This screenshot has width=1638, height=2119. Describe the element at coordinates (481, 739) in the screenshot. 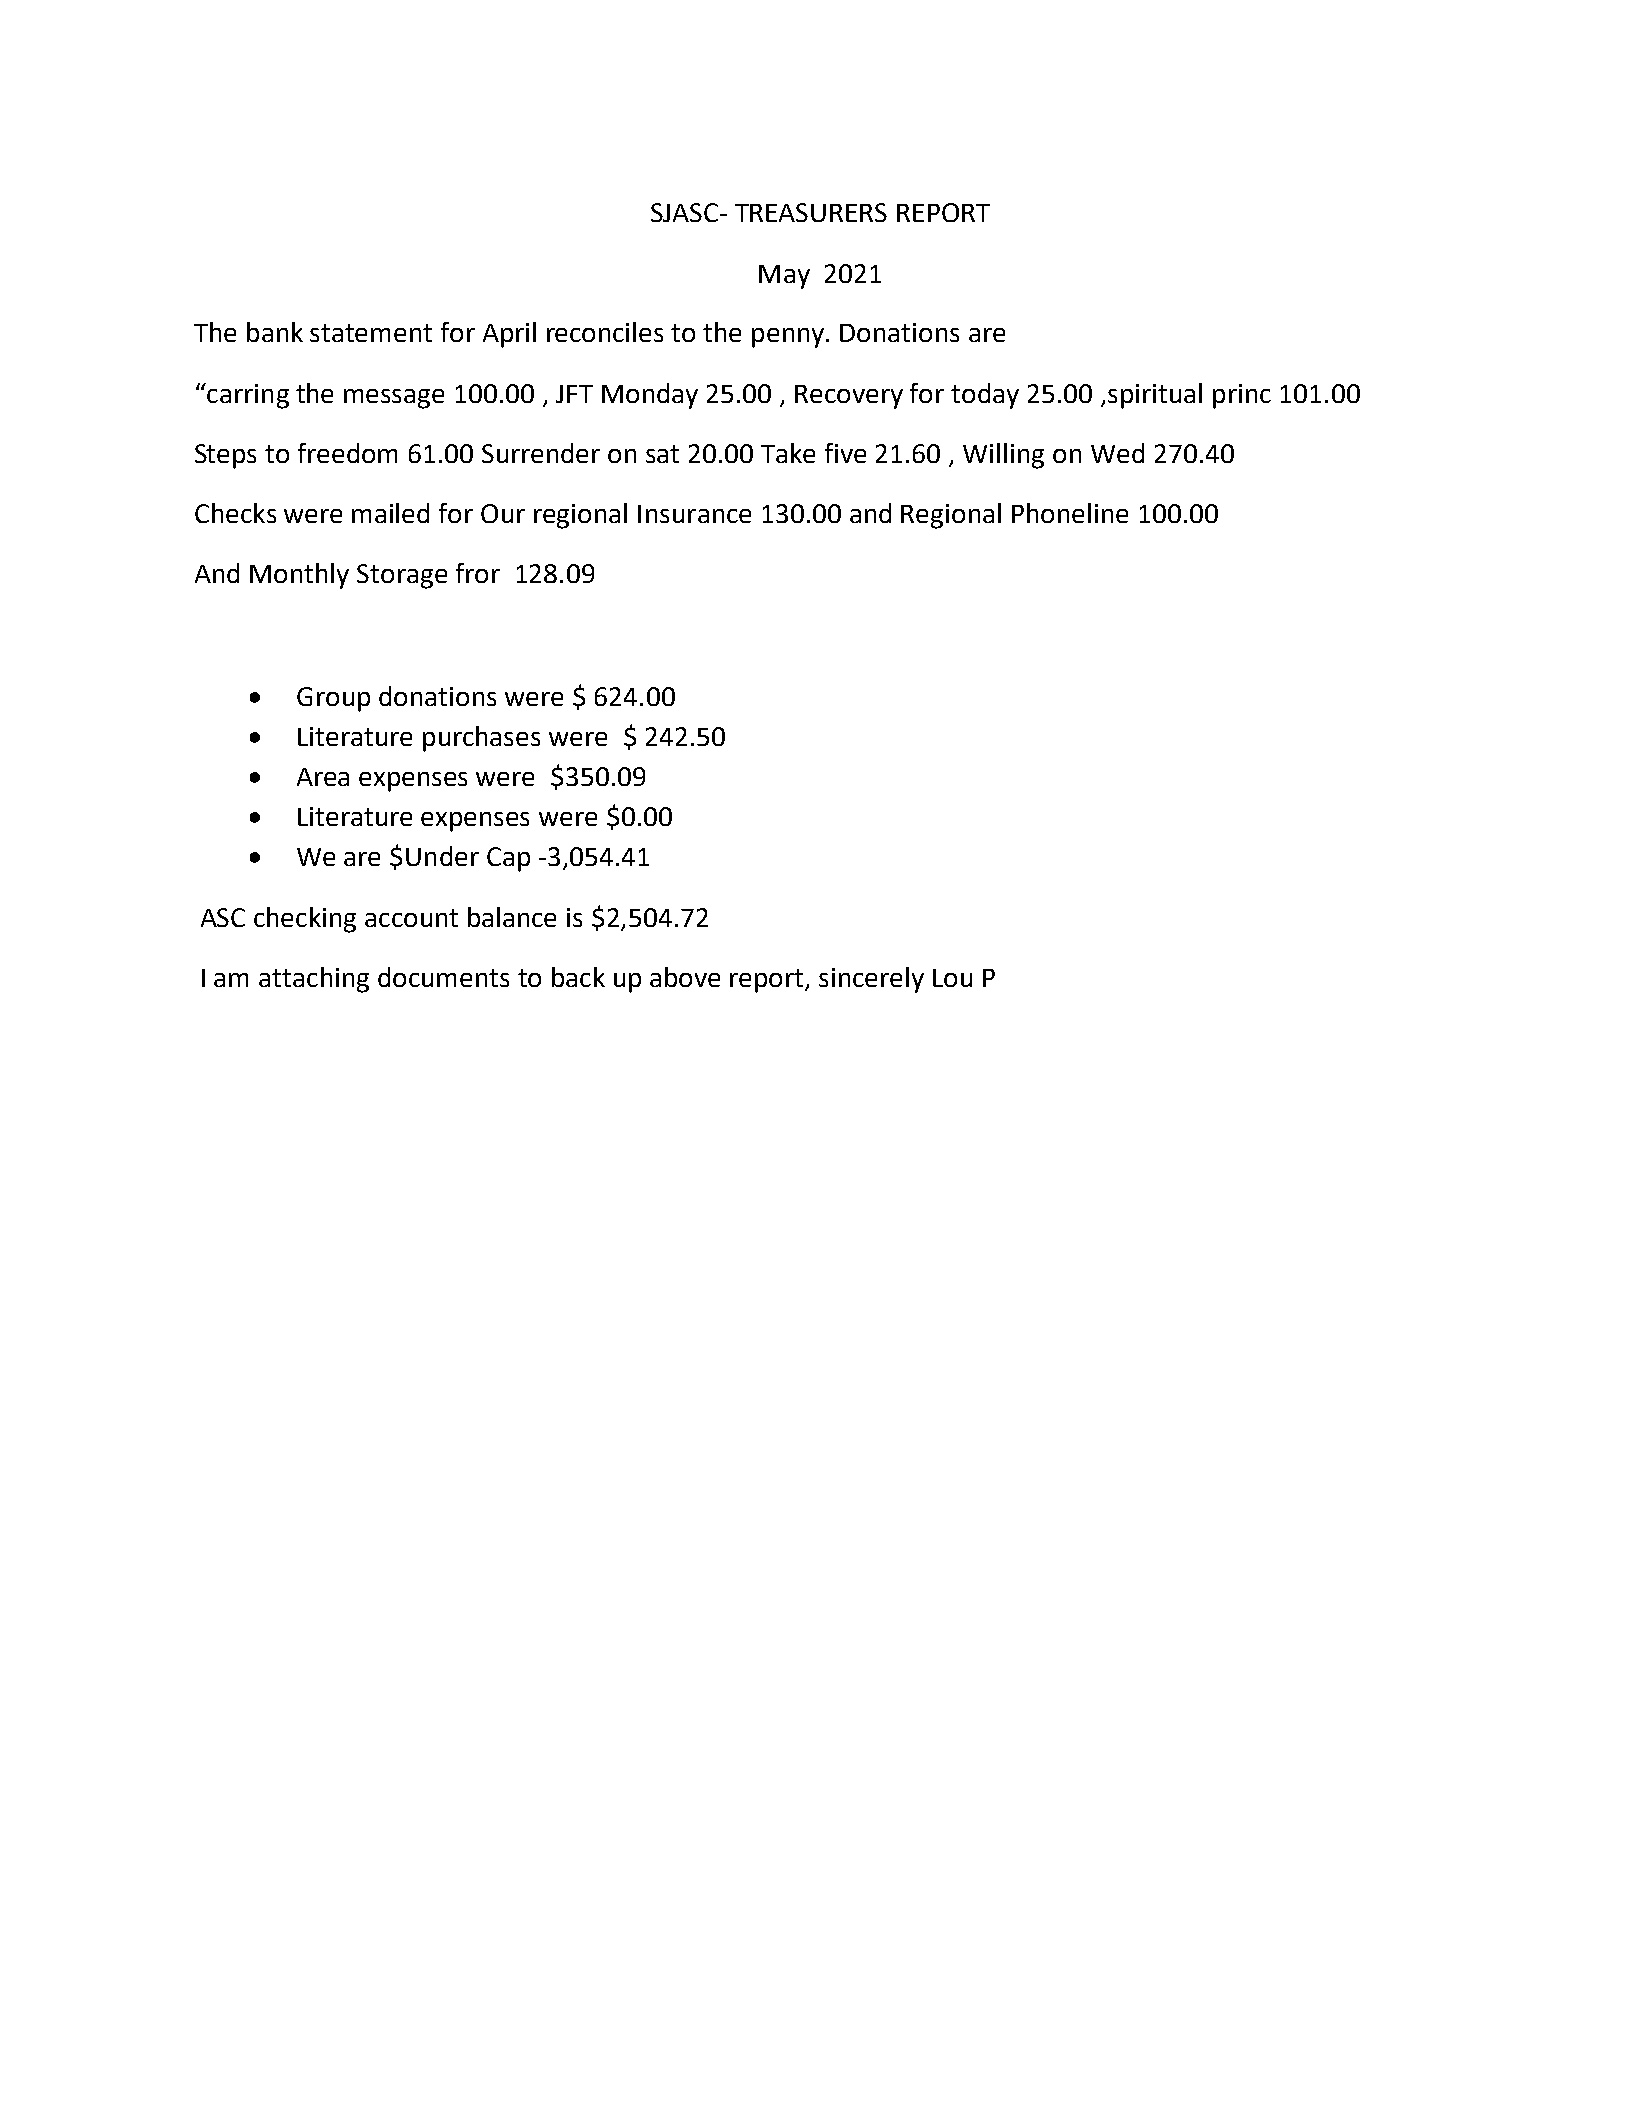

I see `purchases` at that location.
